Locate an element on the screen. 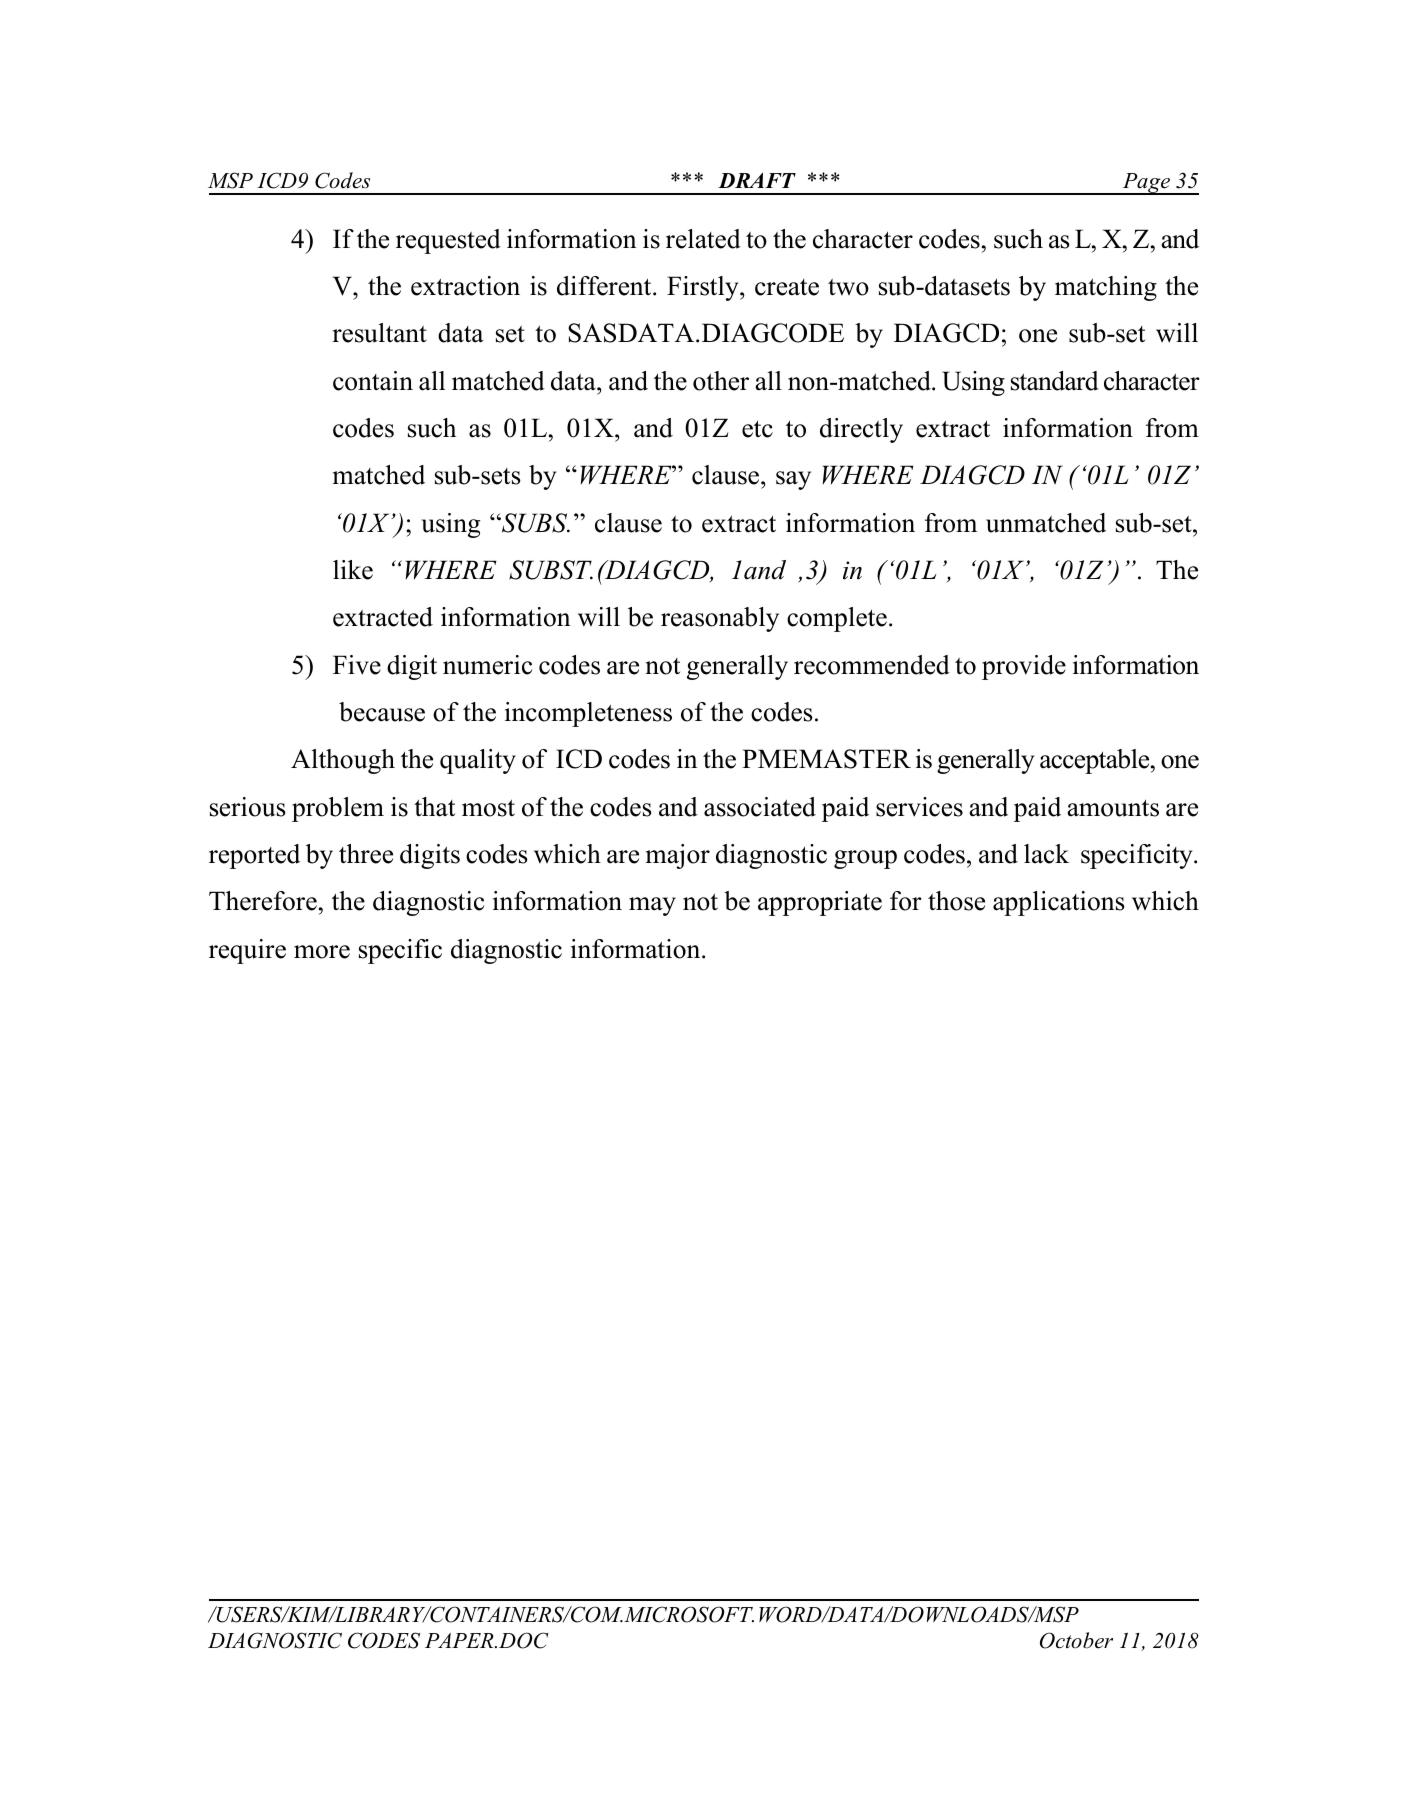  appropriate is located at coordinates (820, 903).
